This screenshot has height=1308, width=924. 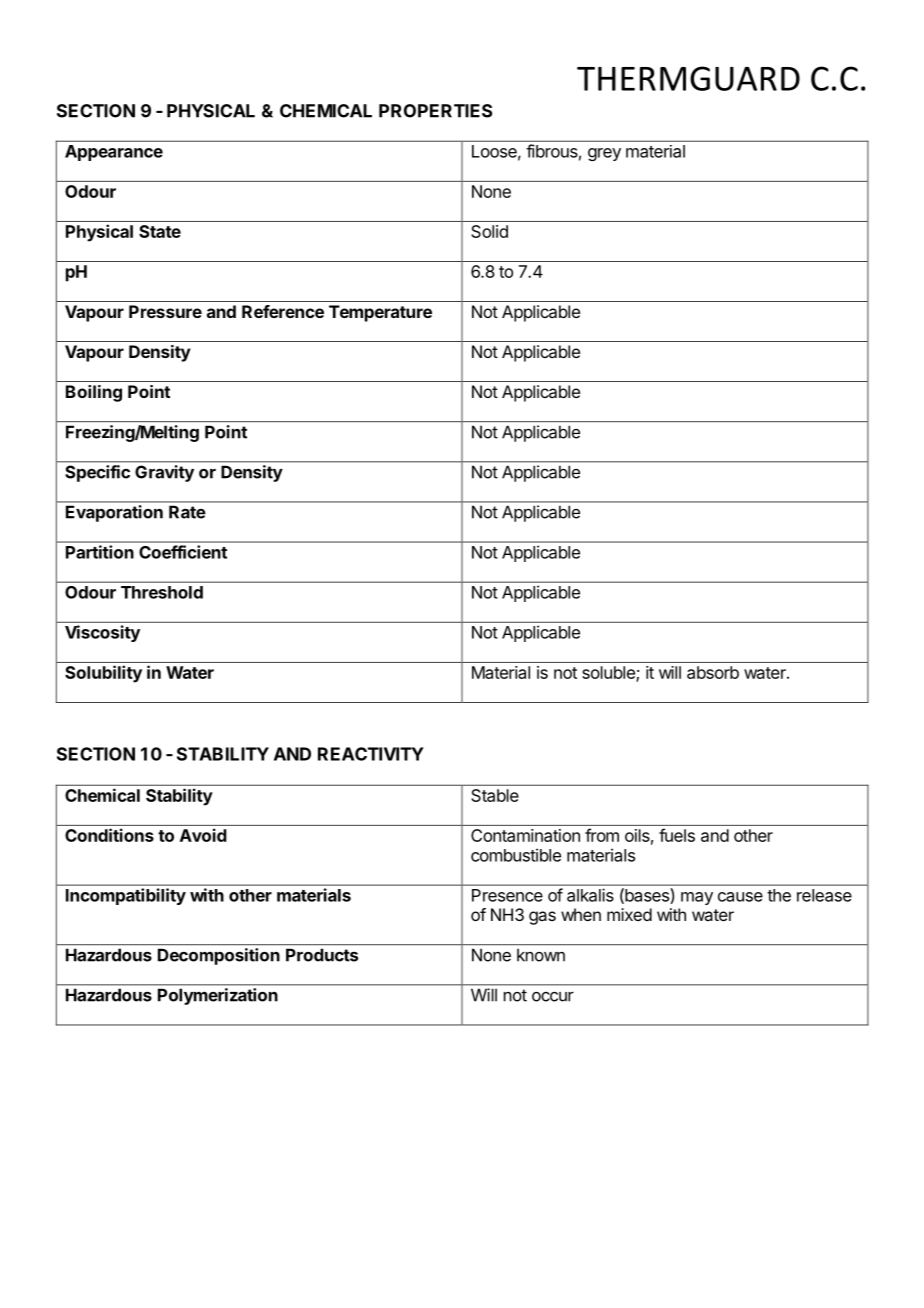 I want to click on Appearance, so click(x=114, y=153).
